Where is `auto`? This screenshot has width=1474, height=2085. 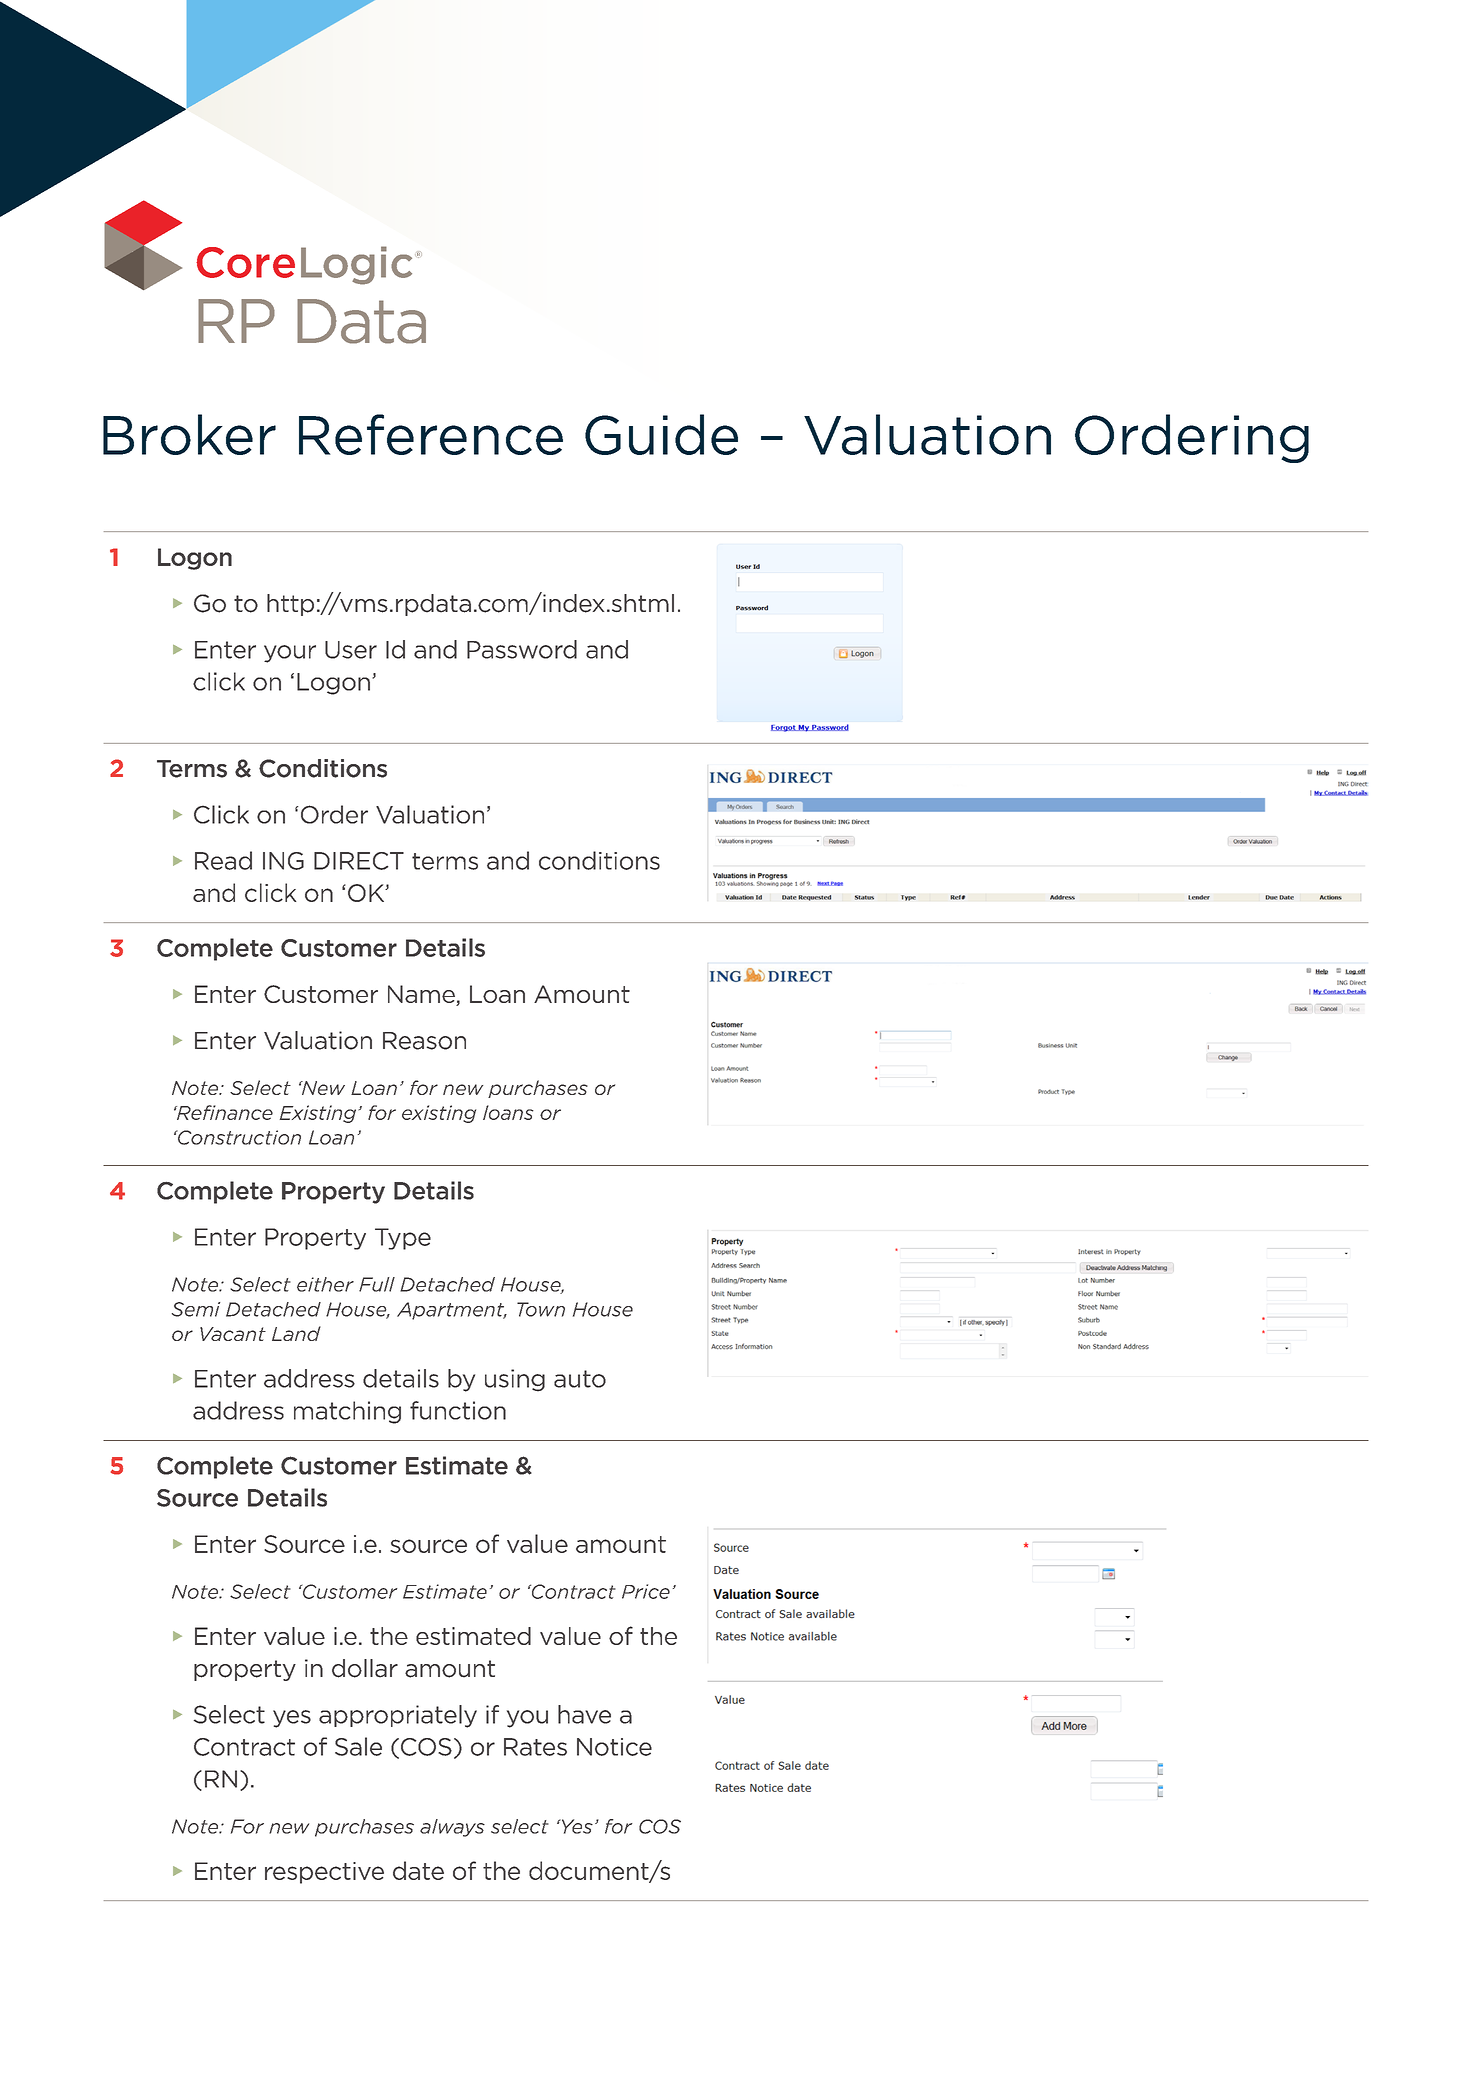
auto is located at coordinates (580, 1379).
